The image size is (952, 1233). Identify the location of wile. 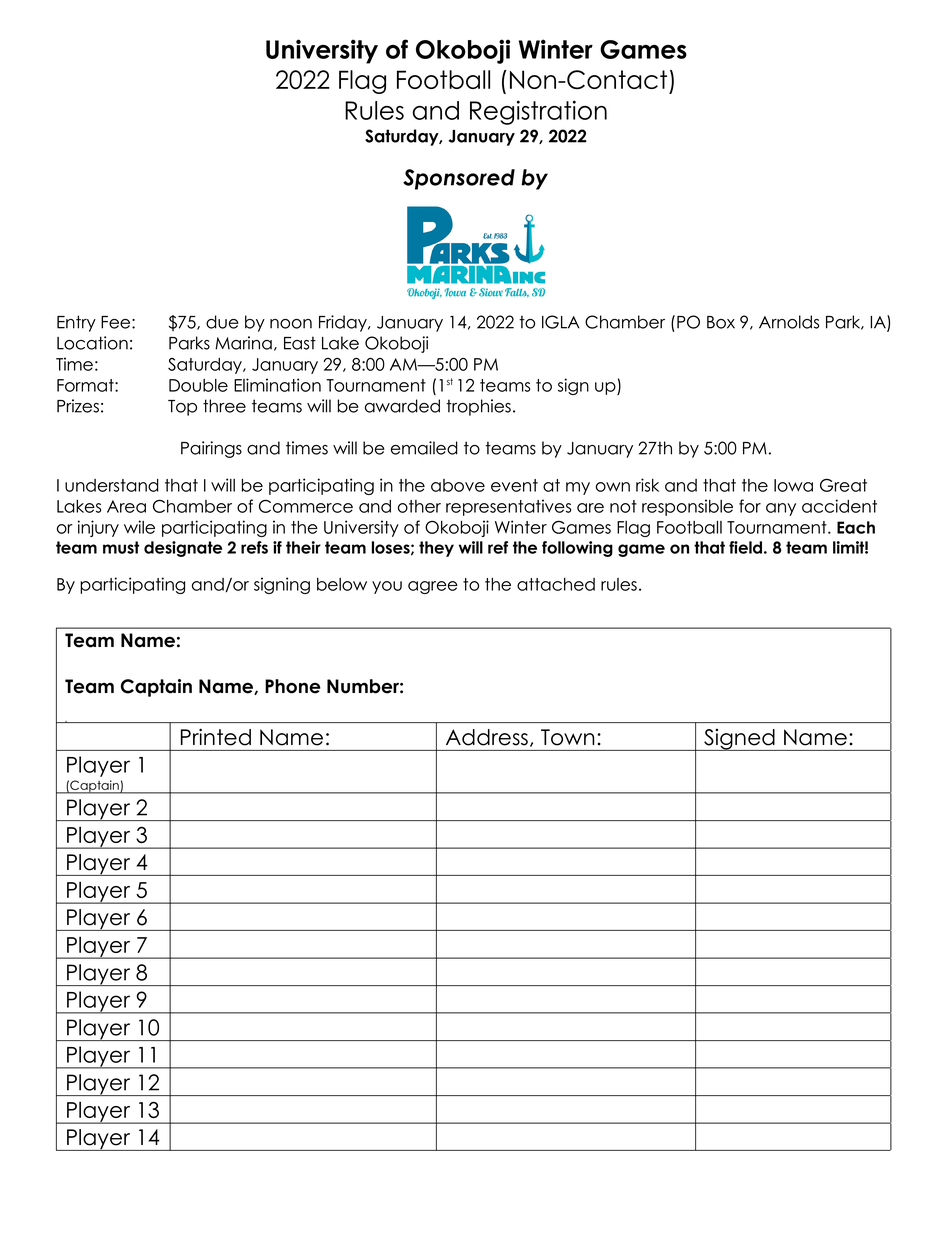
(139, 527).
